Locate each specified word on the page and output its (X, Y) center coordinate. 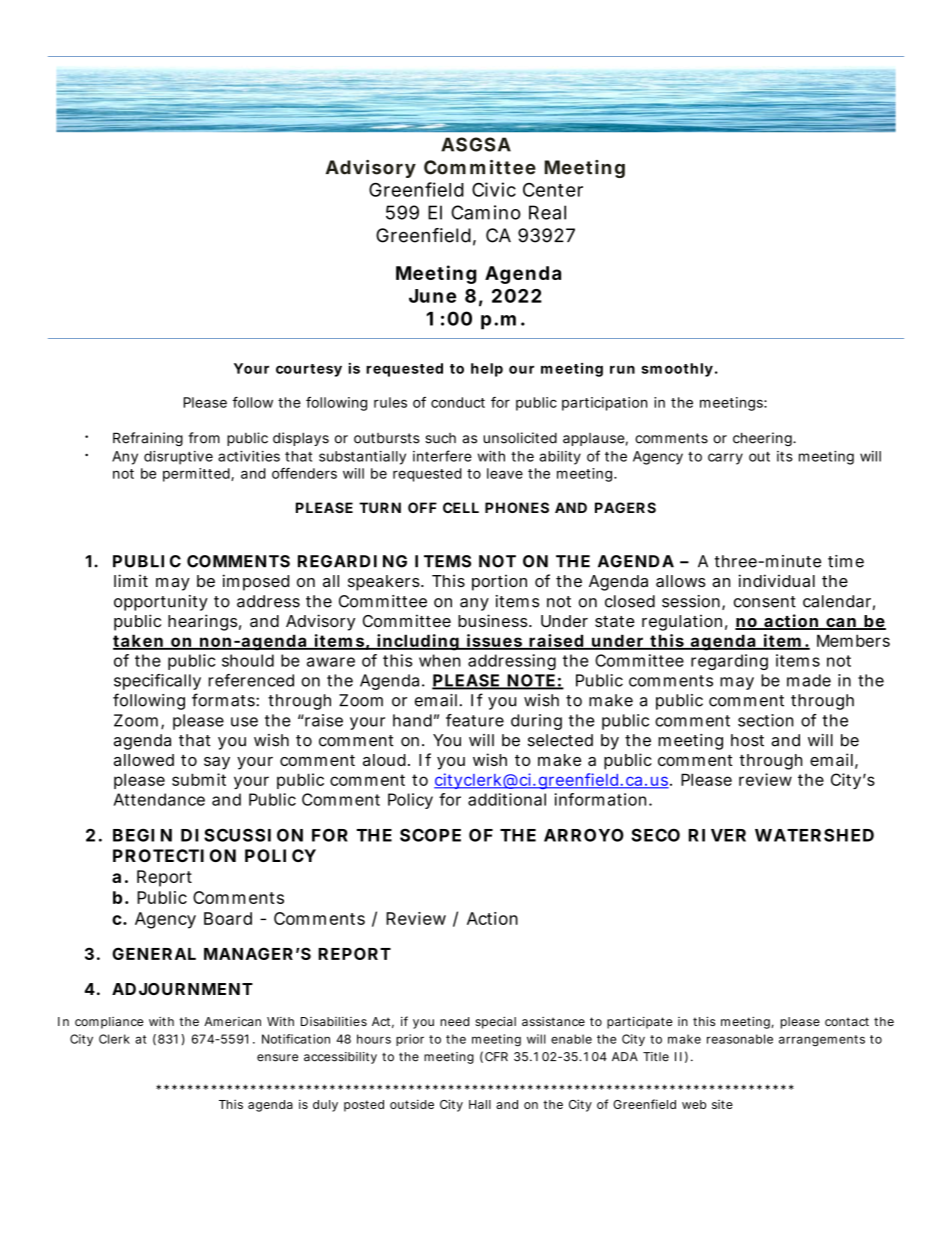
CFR (496, 1057)
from (204, 438)
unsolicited (520, 438)
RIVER (717, 835)
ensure (277, 1058)
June (432, 296)
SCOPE (430, 835)
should (248, 660)
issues (494, 641)
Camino (486, 212)
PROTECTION (174, 855)
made (809, 680)
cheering (763, 439)
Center (553, 190)
